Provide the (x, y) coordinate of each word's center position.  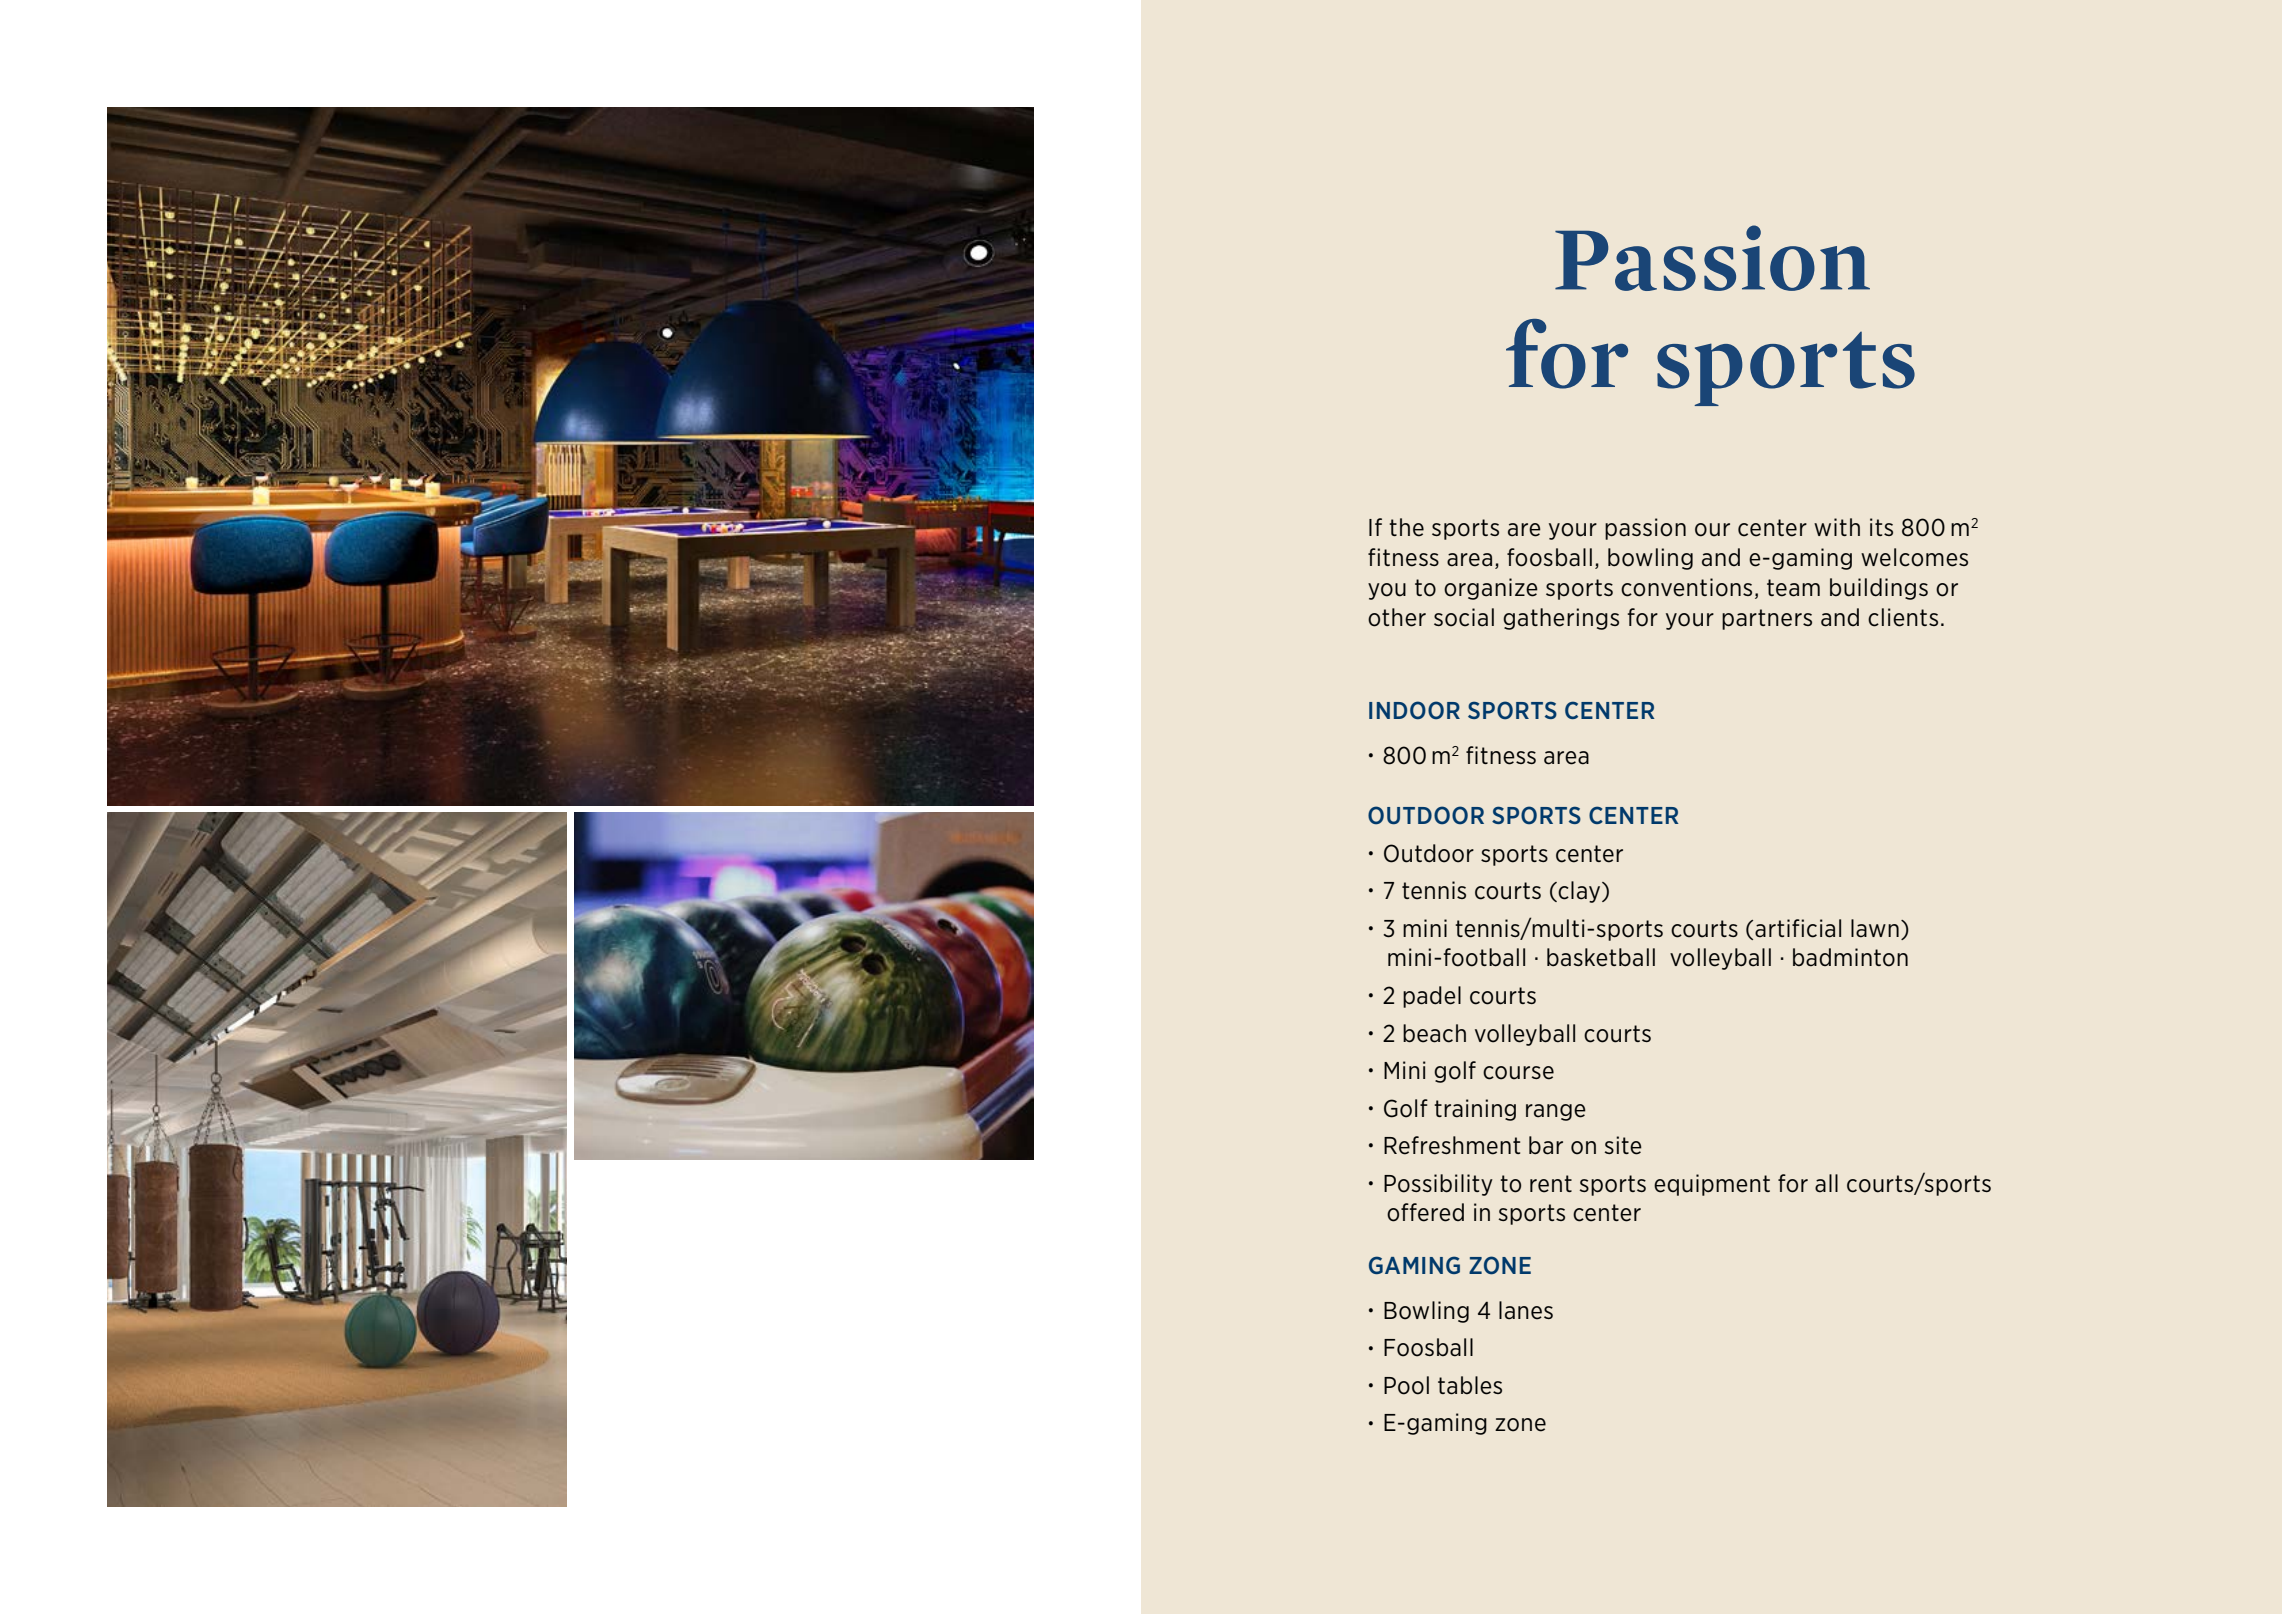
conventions (1686, 587)
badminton (1850, 957)
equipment (1712, 1185)
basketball (1601, 957)
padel (1432, 997)
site (1623, 1145)
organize (1491, 589)
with (1837, 527)
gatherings (1561, 619)
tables (1470, 1385)
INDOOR (1414, 710)
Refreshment (1452, 1145)
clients (1903, 617)
